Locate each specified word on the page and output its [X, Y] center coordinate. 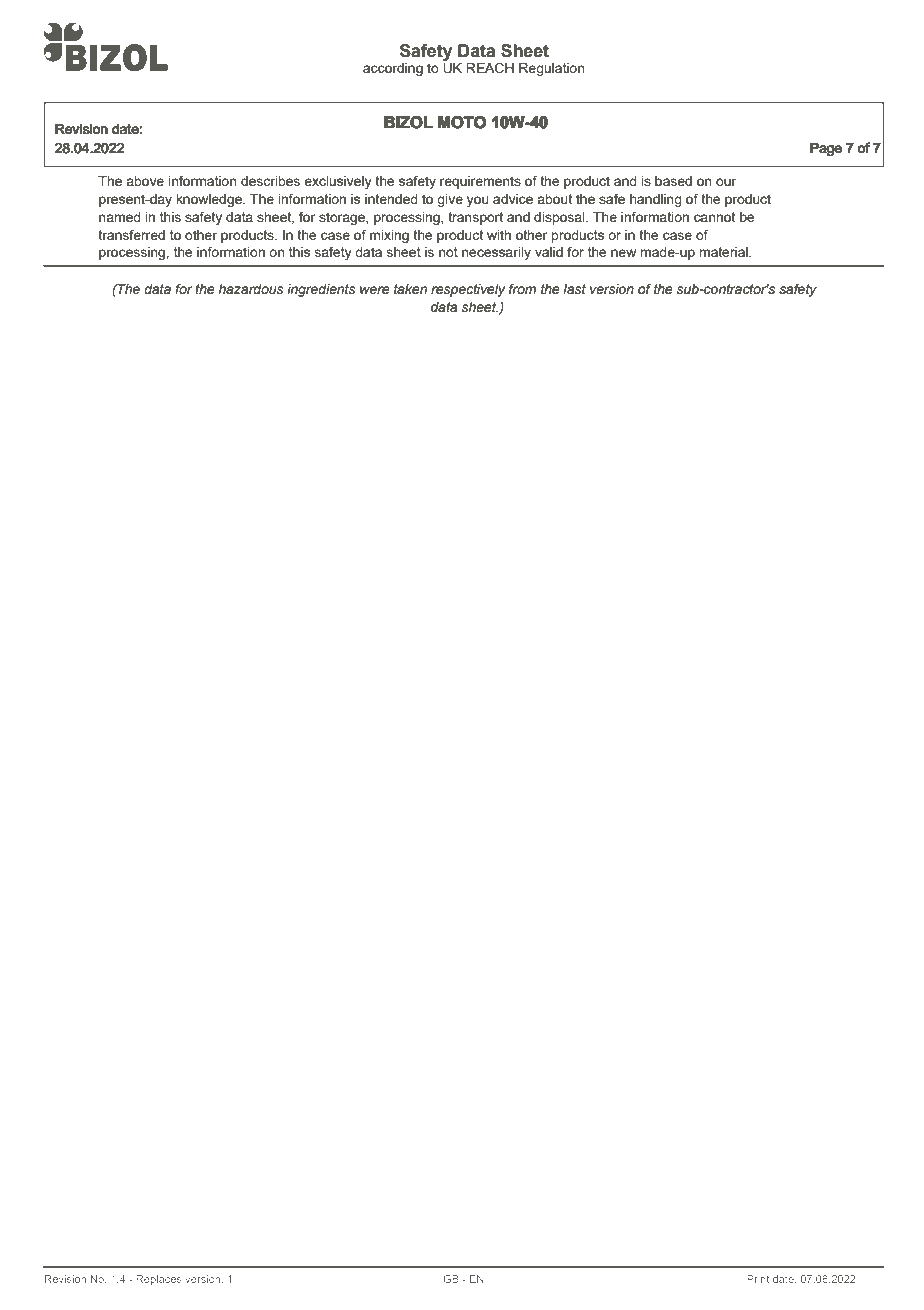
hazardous [251, 289]
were [374, 290]
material [724, 252]
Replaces [159, 1280]
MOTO [462, 122]
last [574, 289]
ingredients [321, 290]
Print [758, 1279]
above [145, 181]
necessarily [496, 253]
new [623, 253]
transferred [131, 234]
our [726, 182]
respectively [468, 290]
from [522, 289]
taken [410, 289]
